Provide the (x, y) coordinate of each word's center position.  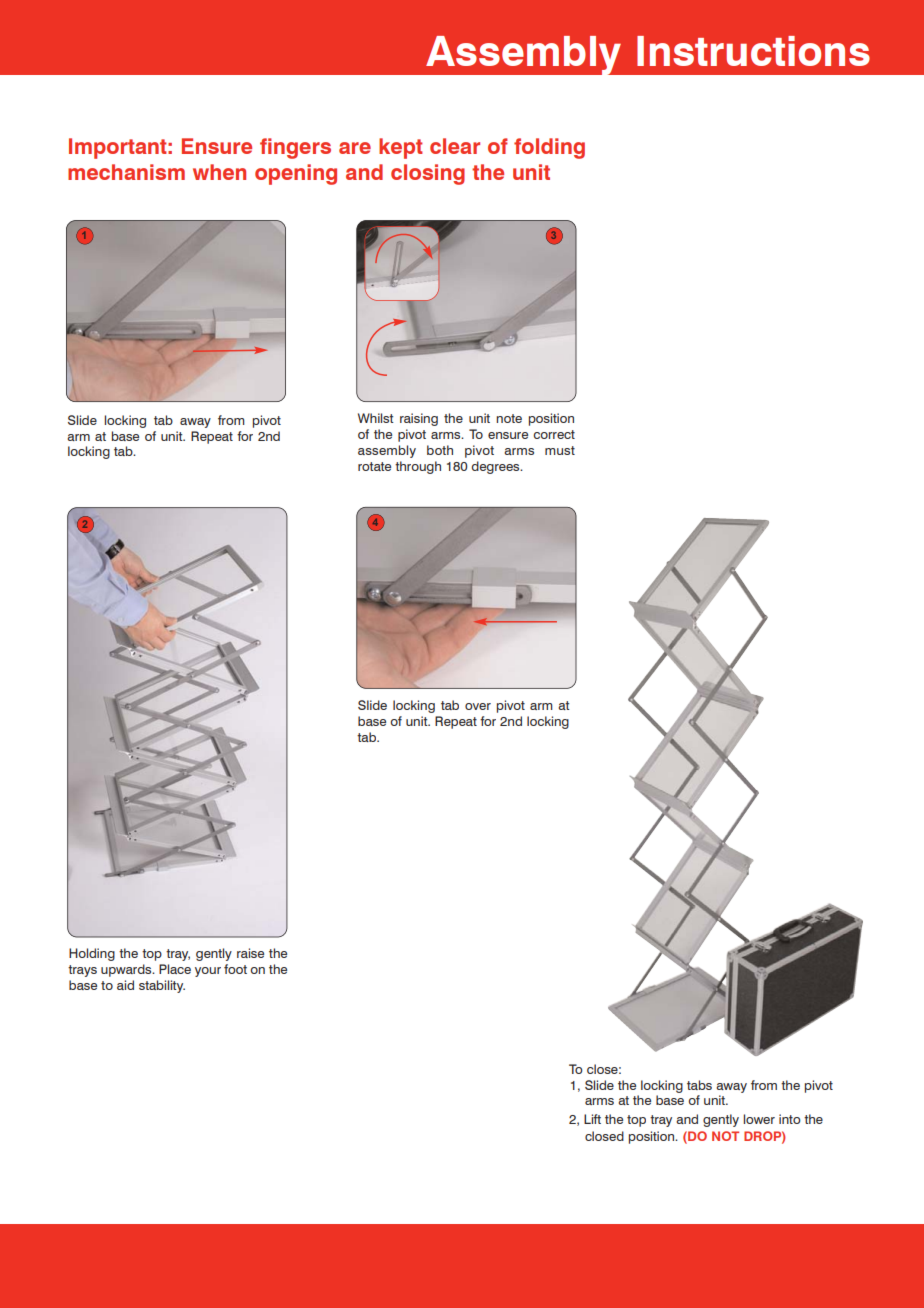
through (418, 467)
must (560, 450)
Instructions (753, 51)
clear (455, 146)
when (219, 172)
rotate (374, 466)
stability (162, 986)
